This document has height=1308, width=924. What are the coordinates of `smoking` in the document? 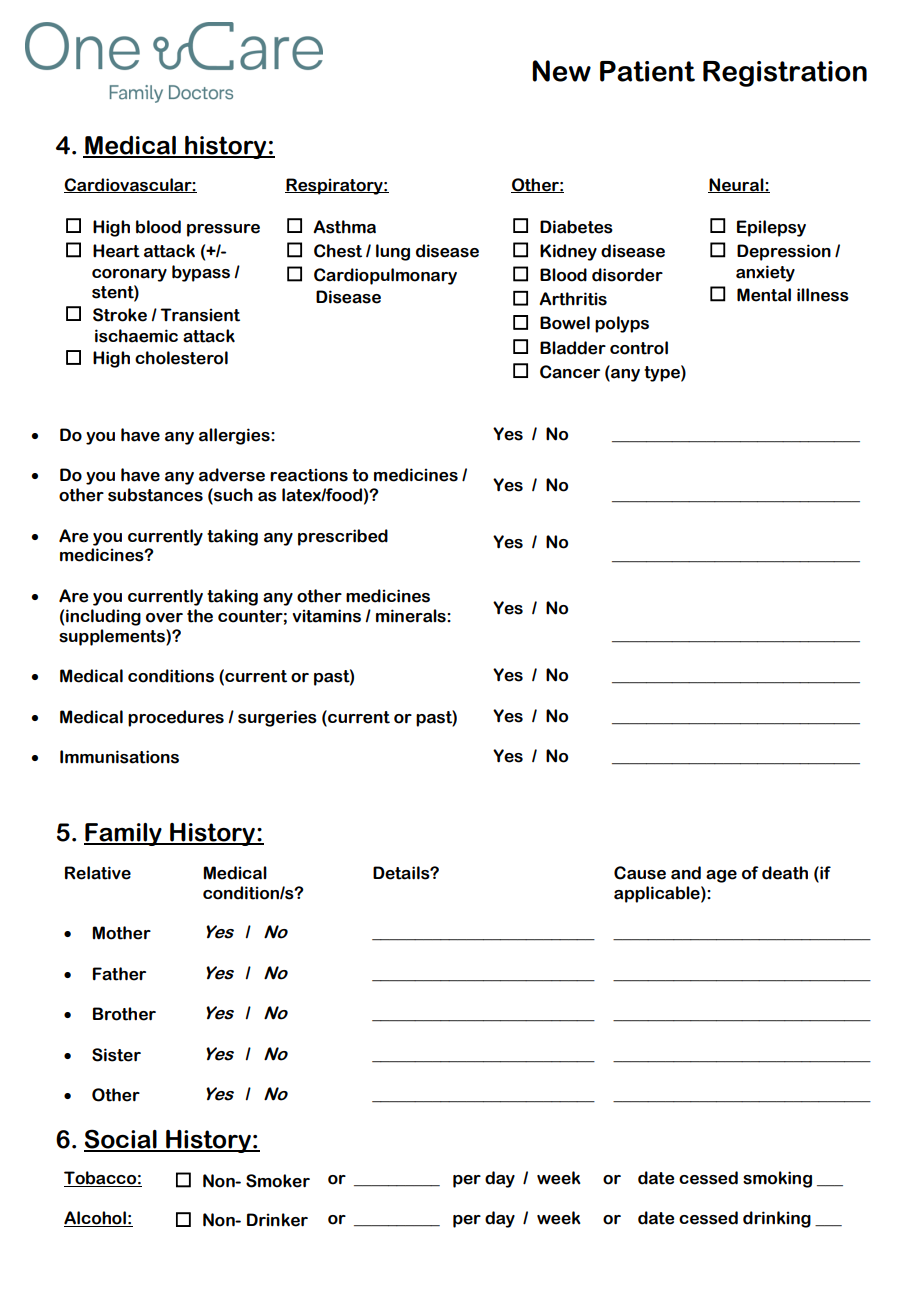 It's located at (777, 1179).
